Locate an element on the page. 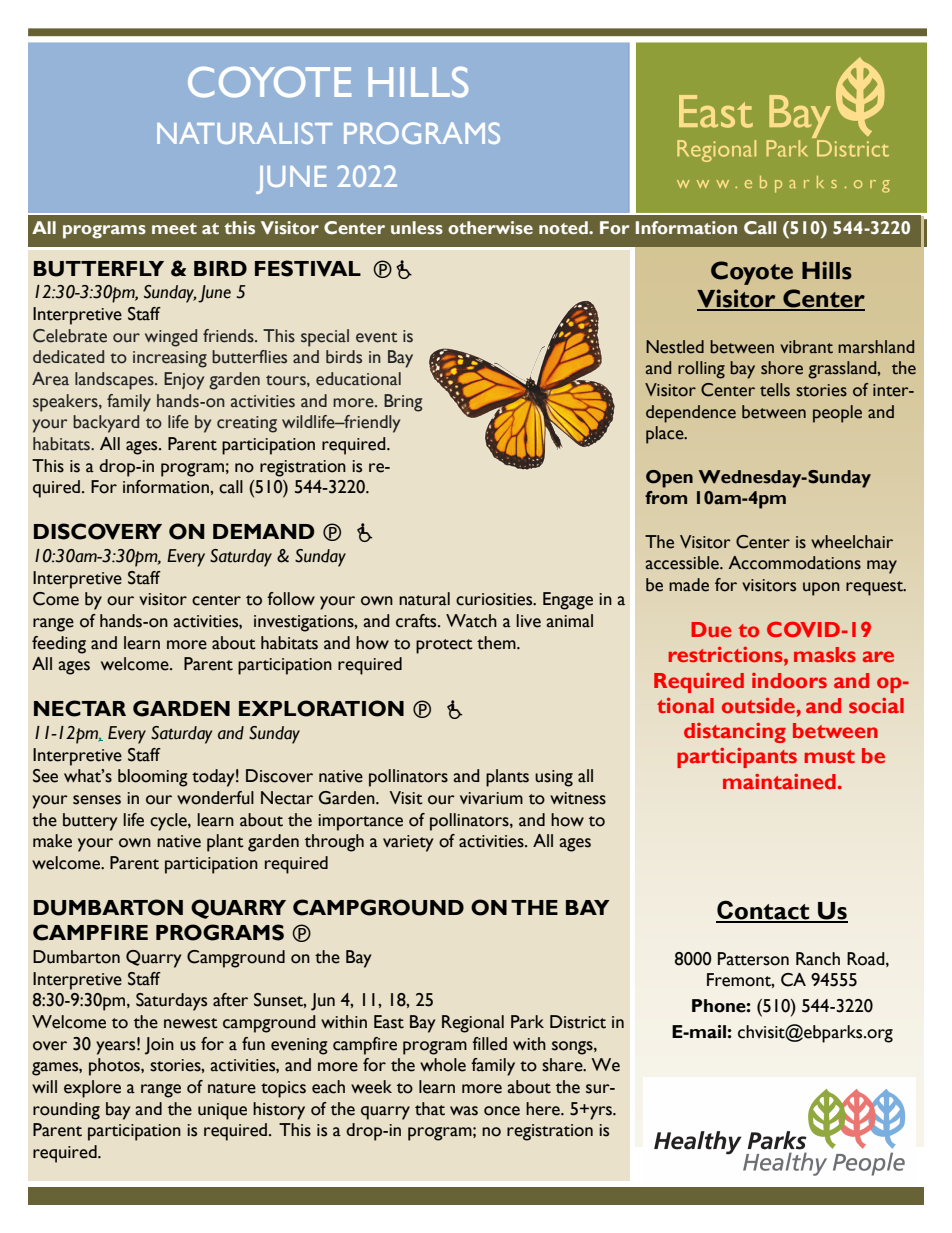 The width and height of the image is (952, 1233). Contact is located at coordinates (764, 911).
